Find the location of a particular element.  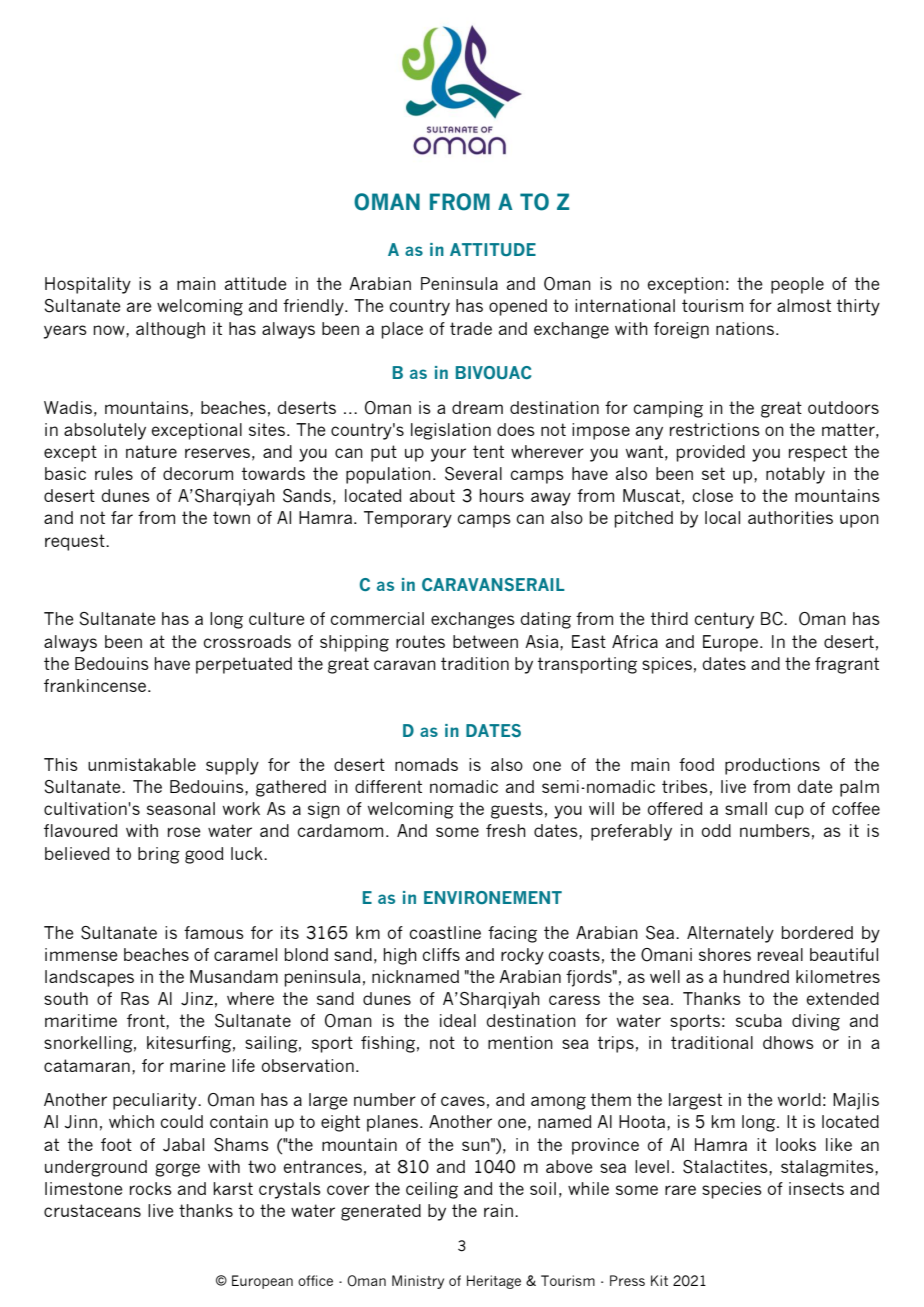

ideal is located at coordinates (458, 1020).
